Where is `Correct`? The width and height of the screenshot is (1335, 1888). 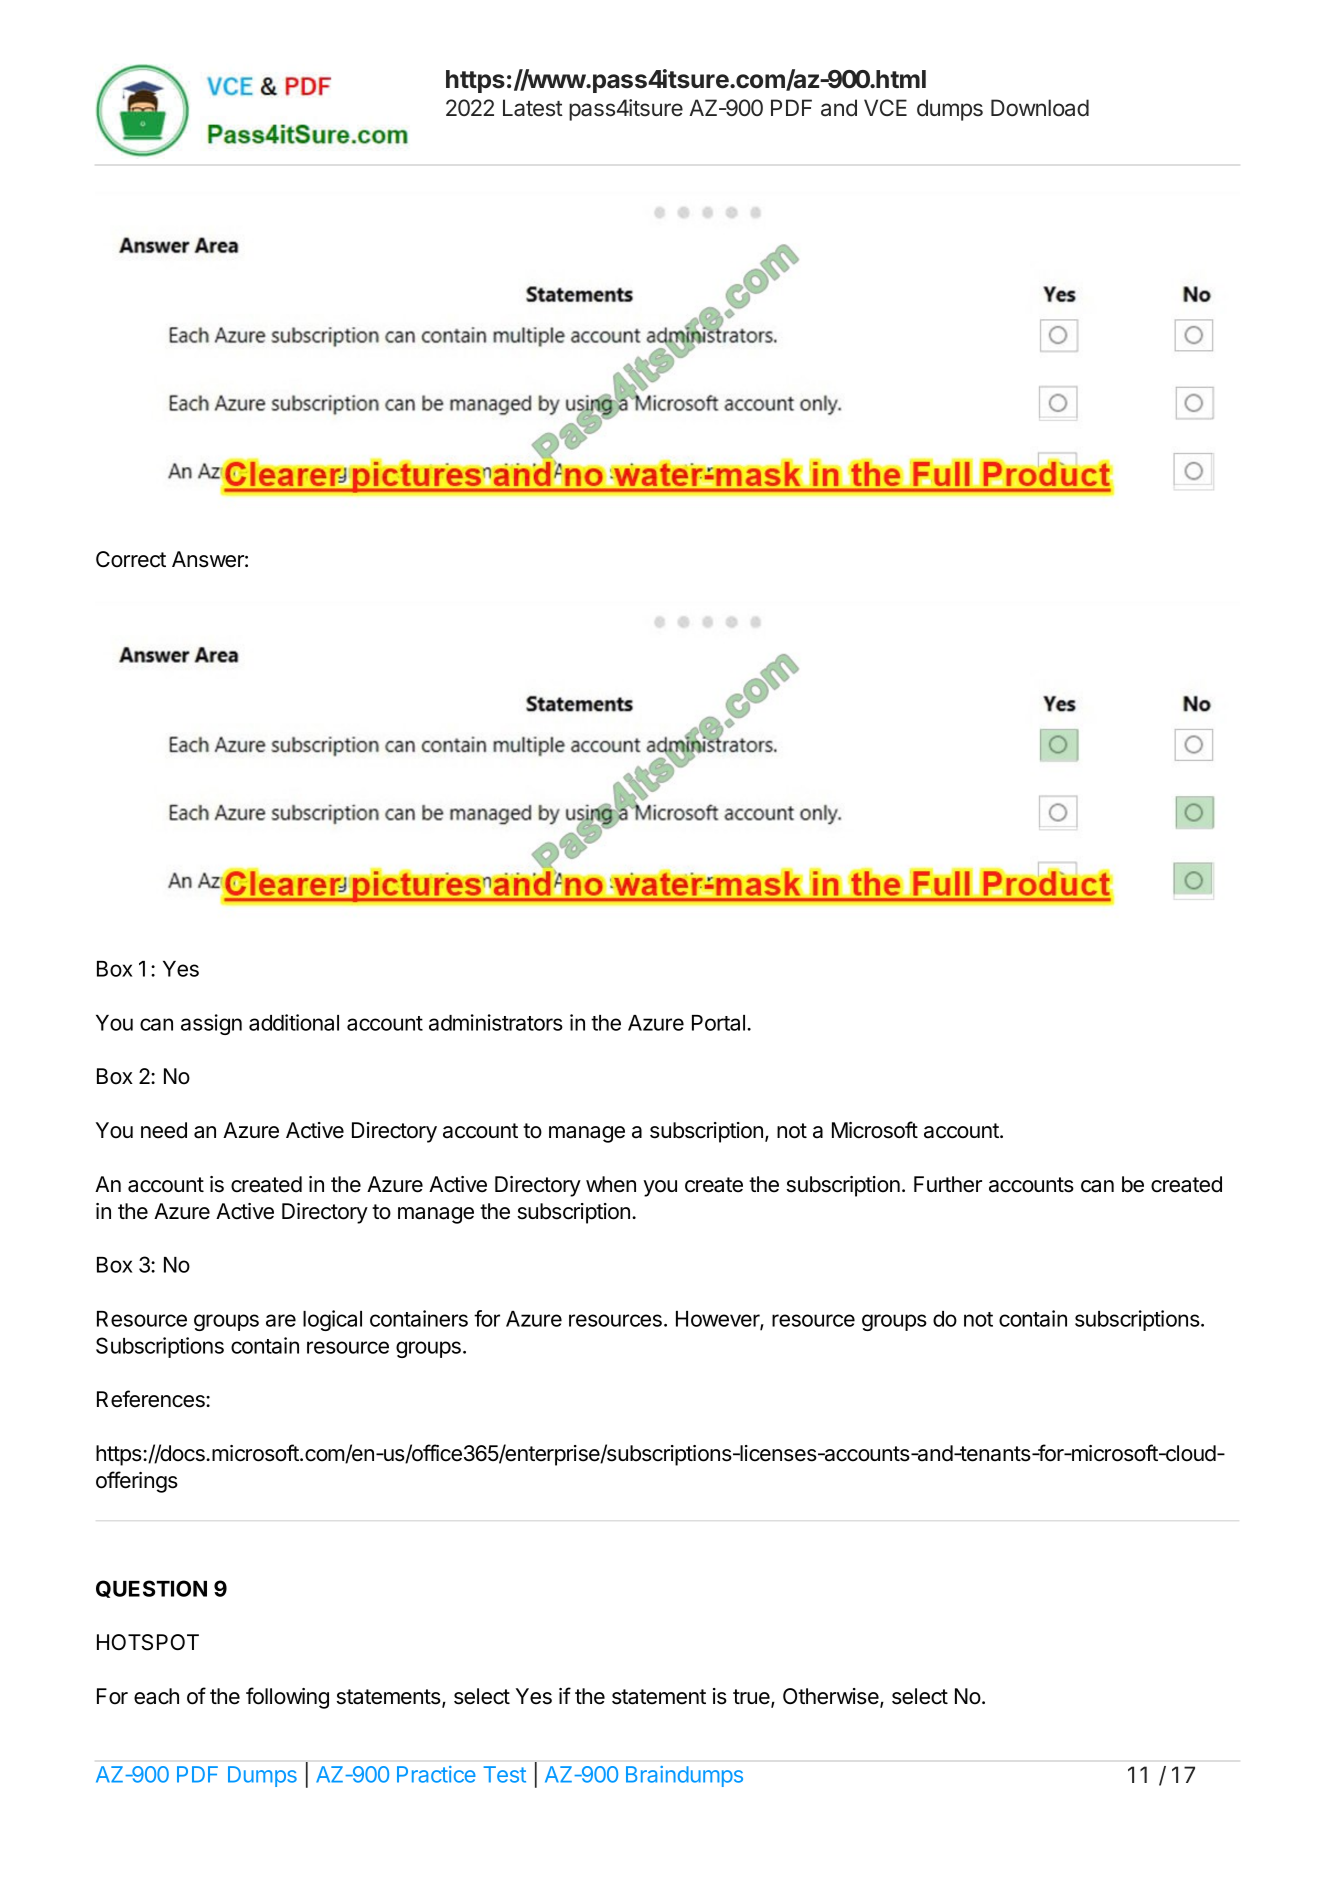
Correct is located at coordinates (131, 559).
